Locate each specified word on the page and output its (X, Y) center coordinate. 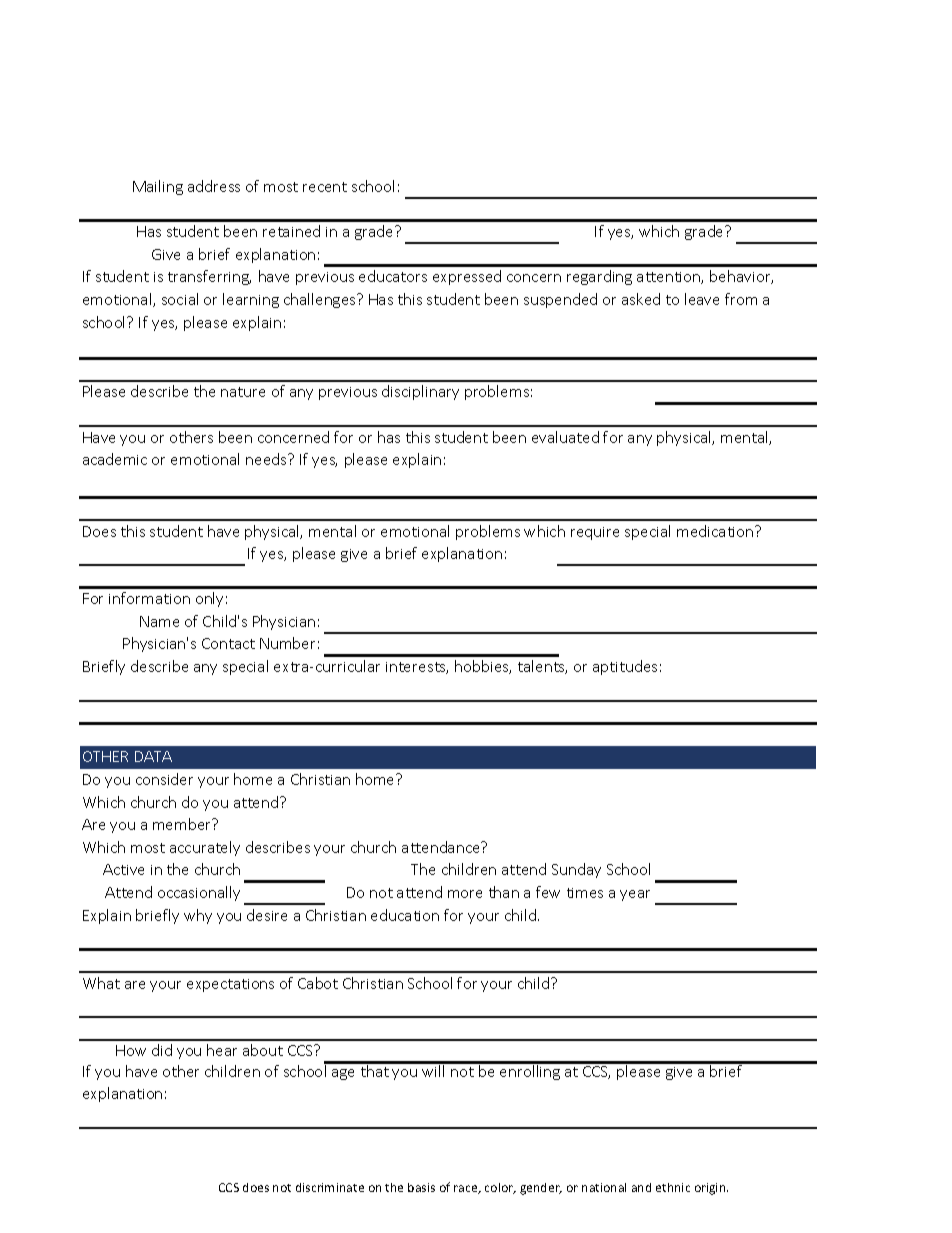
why (198, 916)
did (162, 1050)
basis (421, 1187)
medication (716, 531)
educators (393, 276)
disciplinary (420, 392)
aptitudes (625, 667)
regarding (599, 277)
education (405, 915)
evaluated (565, 437)
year (635, 895)
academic (115, 459)
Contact (228, 643)
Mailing (158, 187)
